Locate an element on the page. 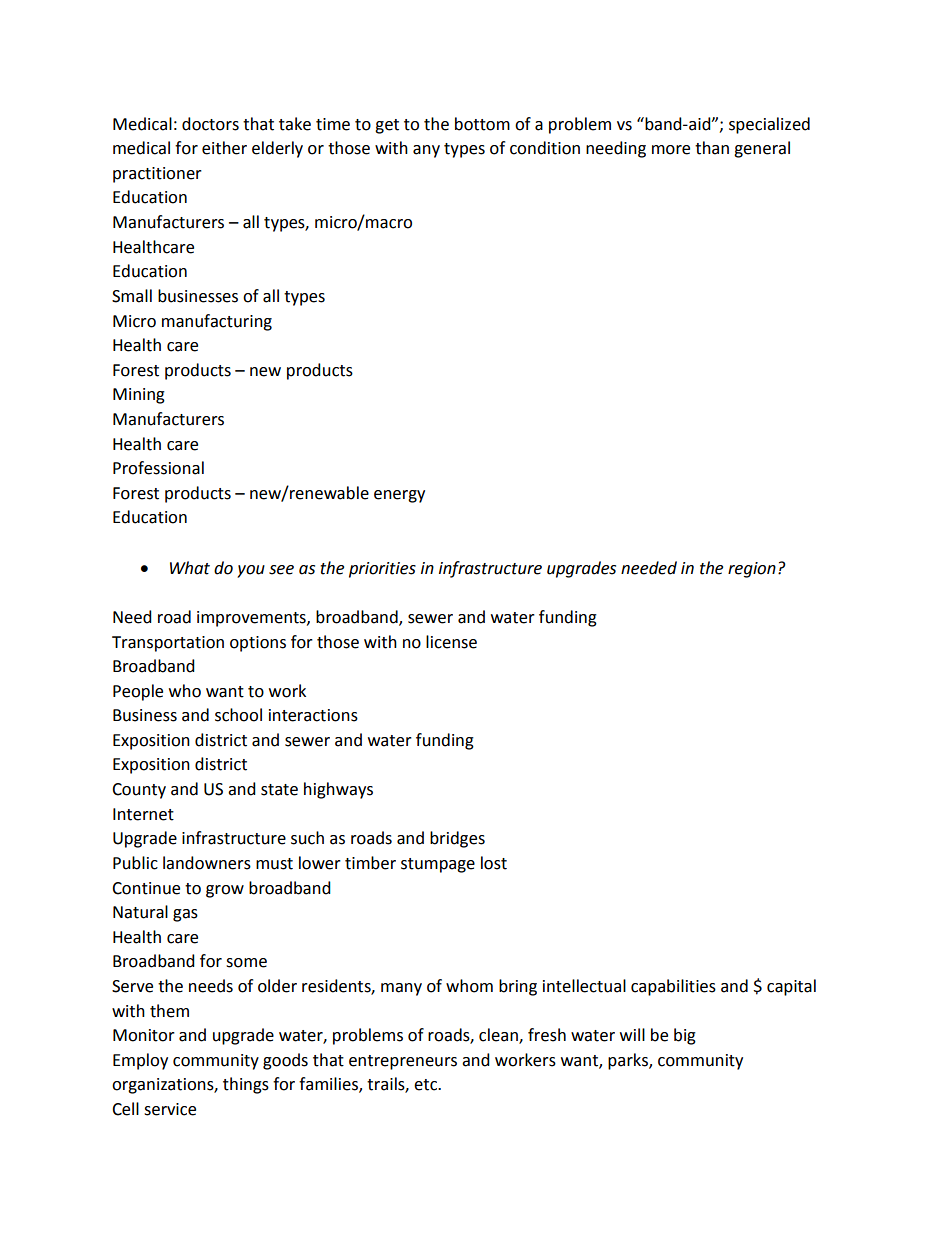 Image resolution: width=952 pixels, height=1233 pixels. bottom is located at coordinates (482, 124).
